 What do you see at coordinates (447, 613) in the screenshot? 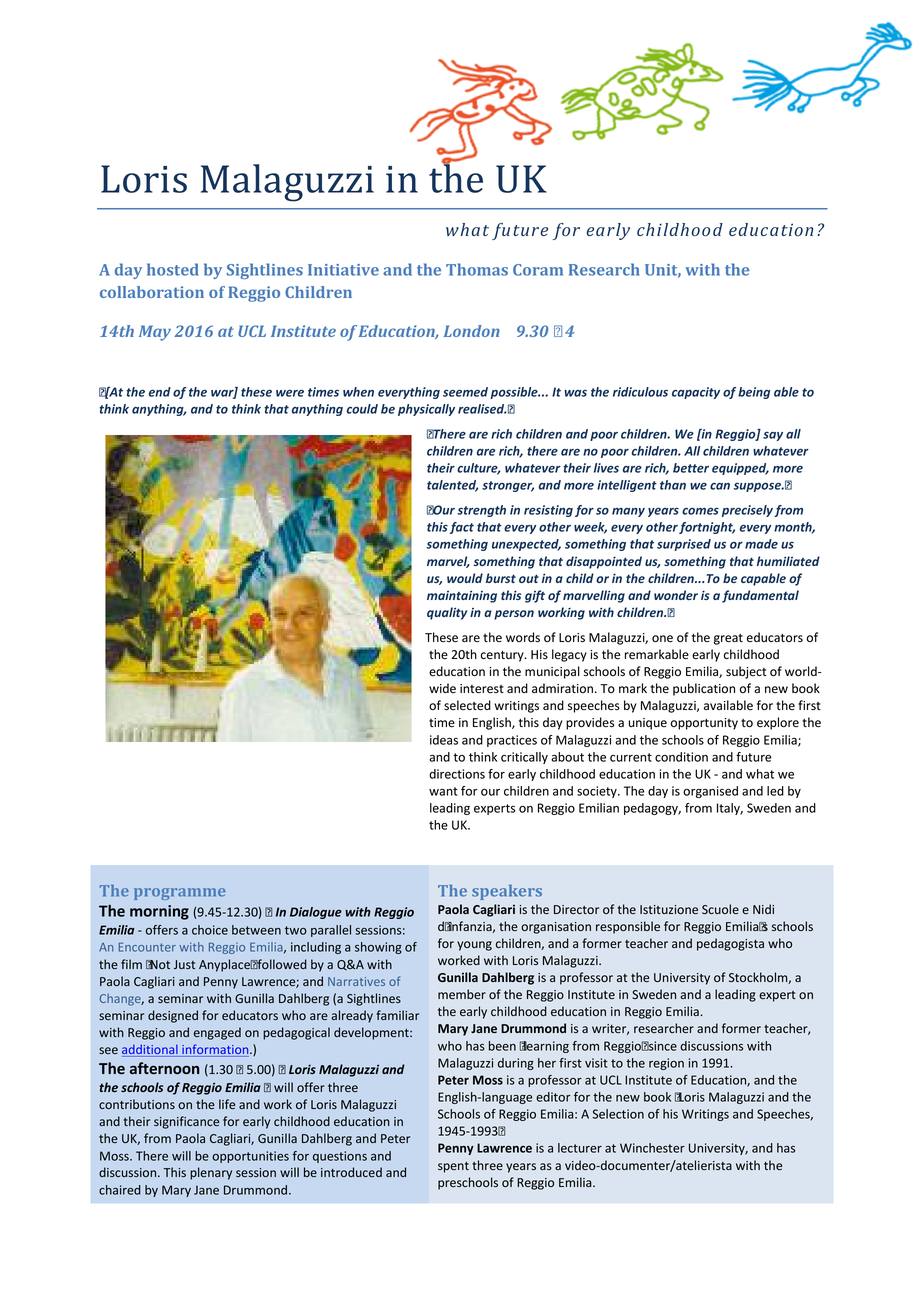
I see `quality` at bounding box center [447, 613].
